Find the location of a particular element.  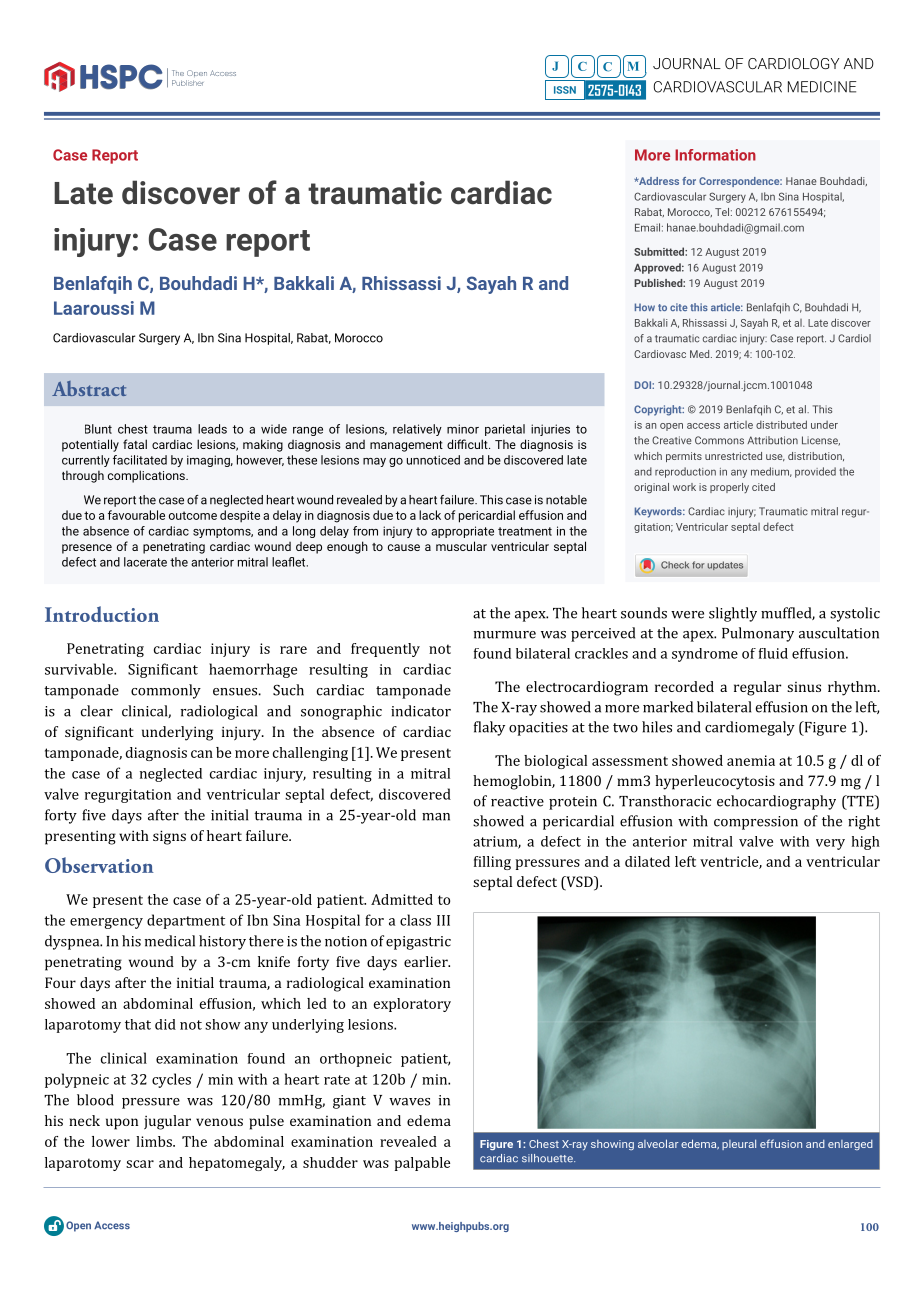

Abstract is located at coordinates (89, 388).
